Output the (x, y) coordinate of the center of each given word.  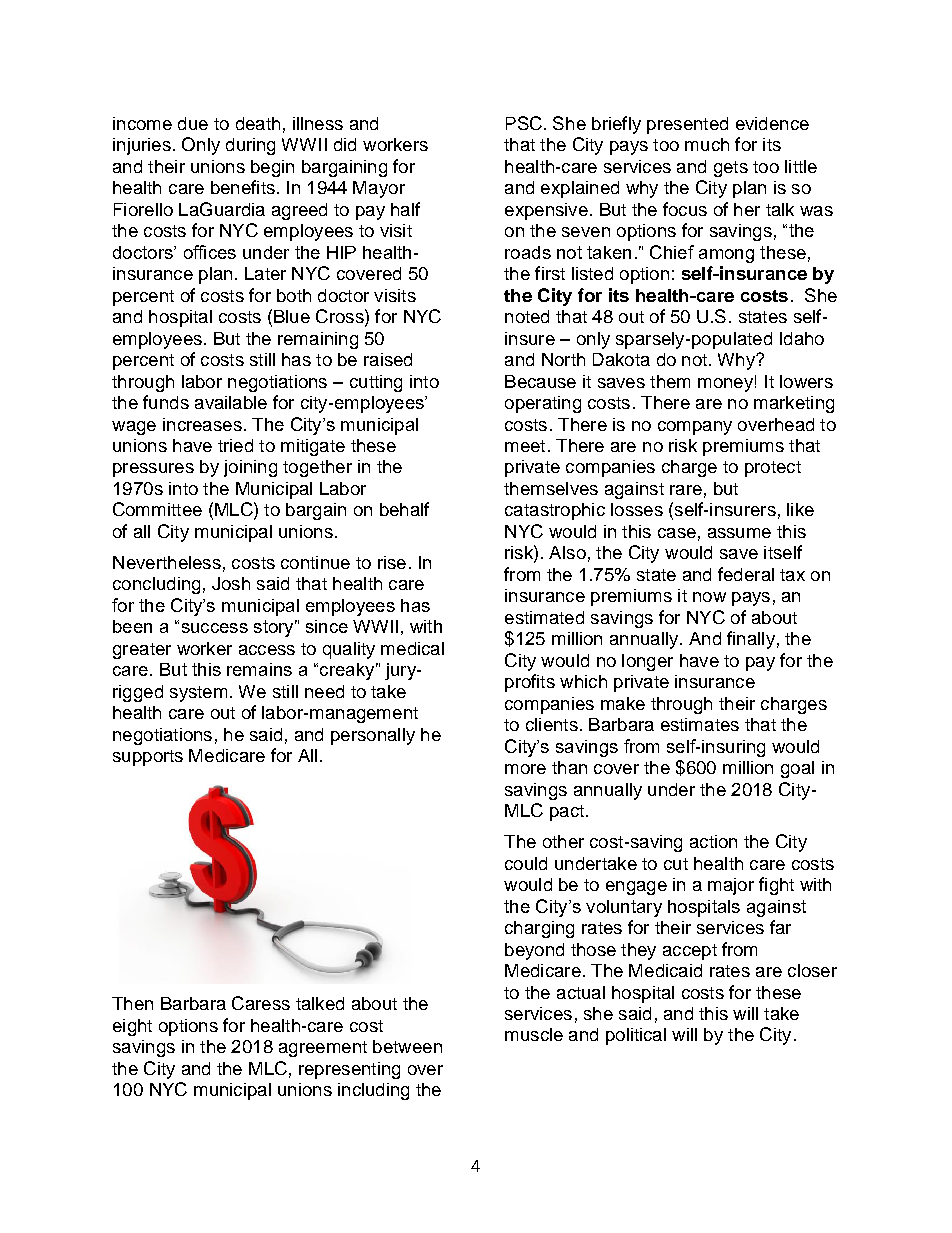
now (709, 597)
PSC (524, 123)
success (215, 628)
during (250, 146)
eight (132, 1027)
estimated (544, 617)
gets (731, 169)
